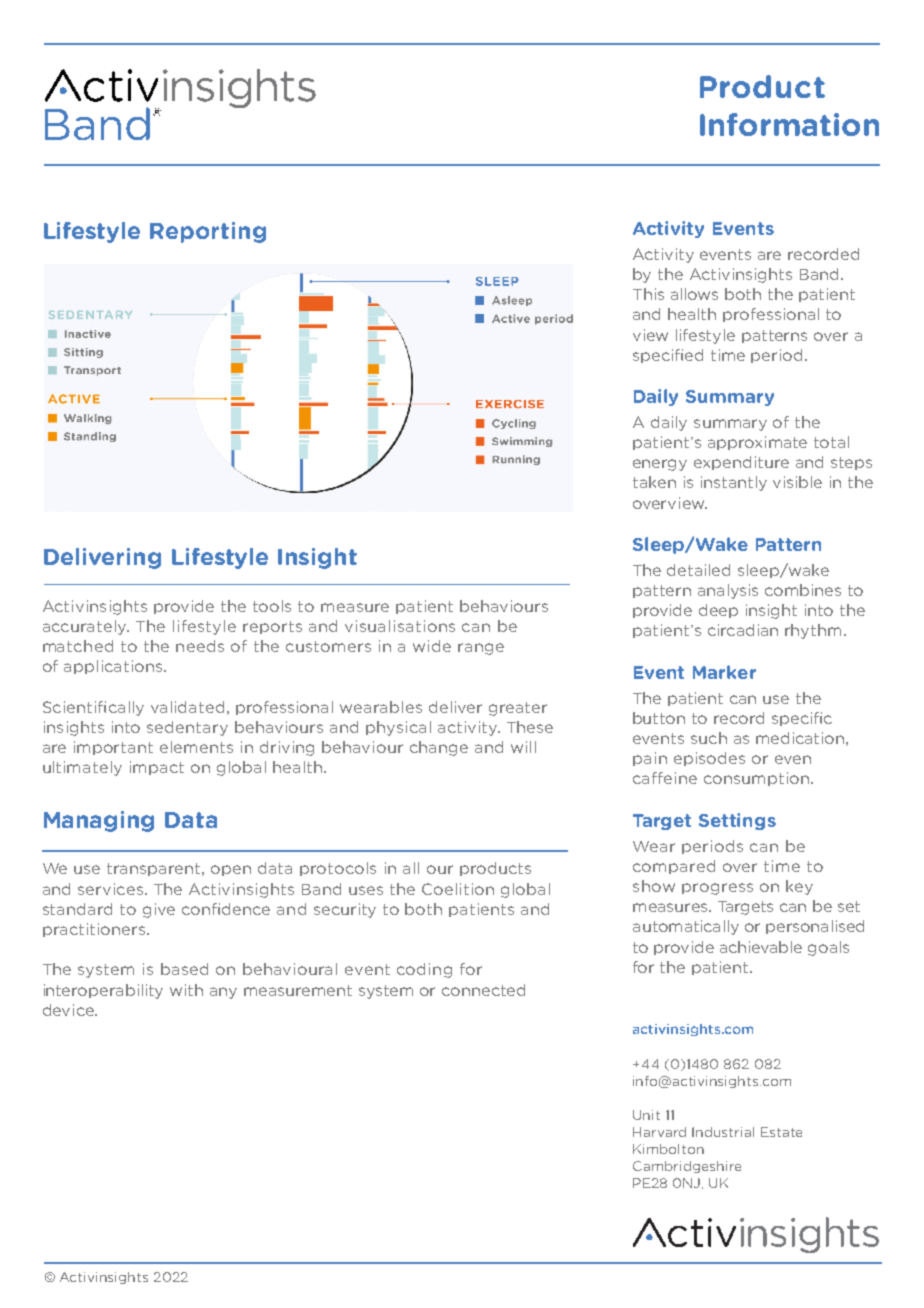  What do you see at coordinates (694, 294) in the image?
I see `allows` at bounding box center [694, 294].
